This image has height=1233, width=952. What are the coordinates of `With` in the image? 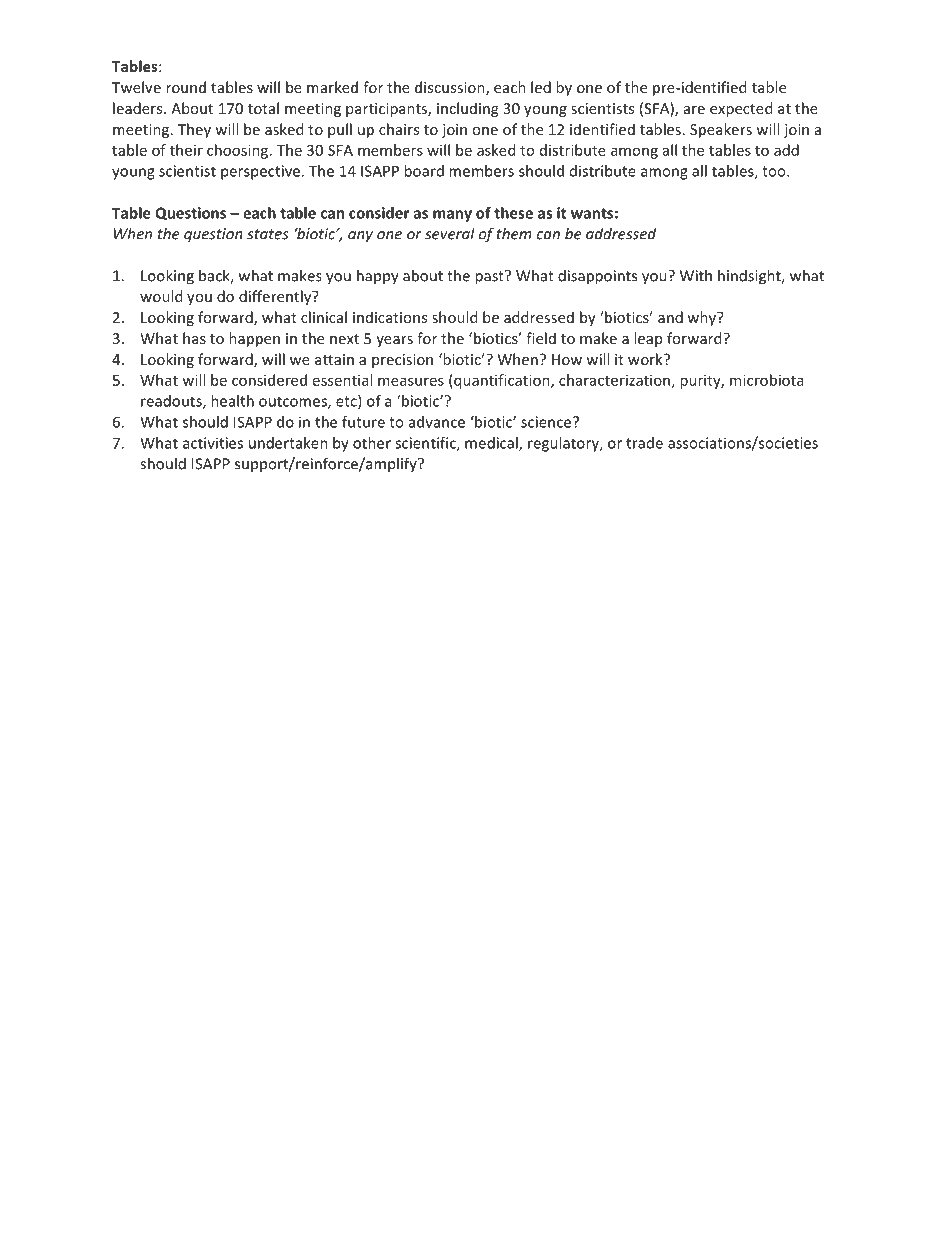 It's located at (696, 275).
